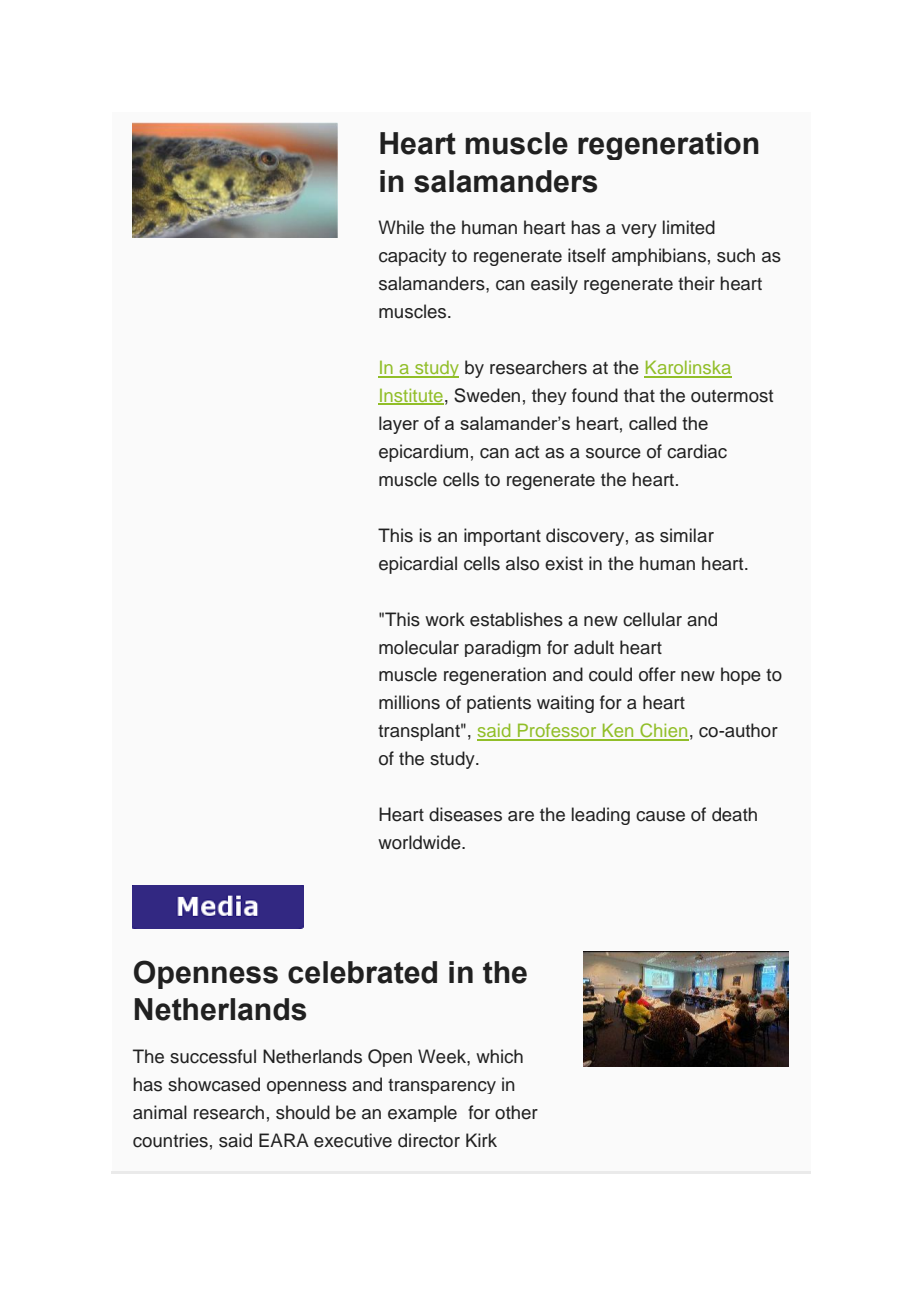 This screenshot has width=924, height=1308. Describe the element at coordinates (422, 1113) in the screenshot. I see `example` at that location.
